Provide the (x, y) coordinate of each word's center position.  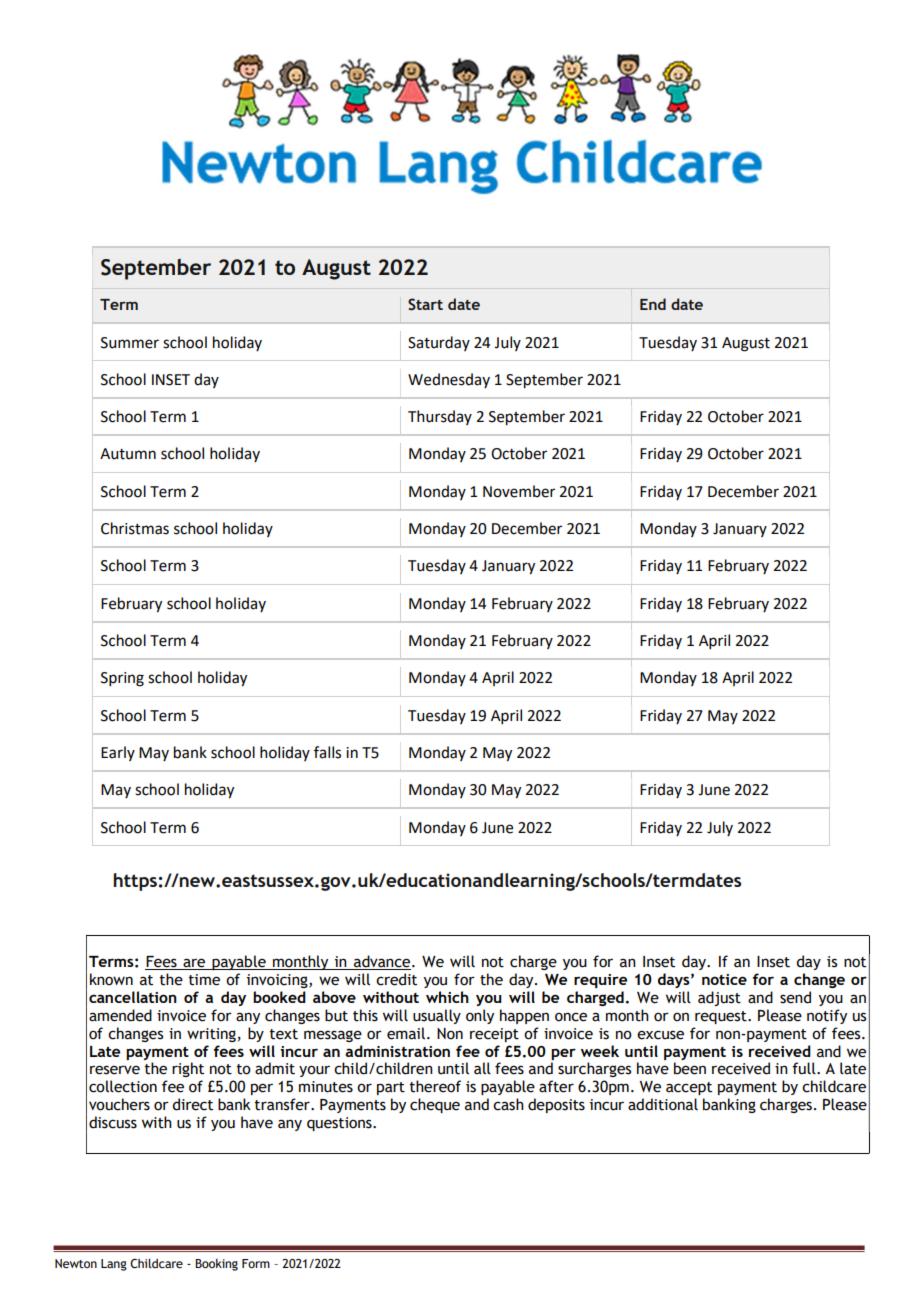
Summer (130, 343)
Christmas (135, 528)
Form (256, 1263)
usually (437, 1016)
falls (327, 752)
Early (118, 753)
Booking (216, 1265)
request (722, 1017)
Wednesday (449, 380)
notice (724, 979)
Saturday (439, 343)
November (519, 491)
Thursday (440, 417)
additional (663, 1104)
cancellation (133, 997)
